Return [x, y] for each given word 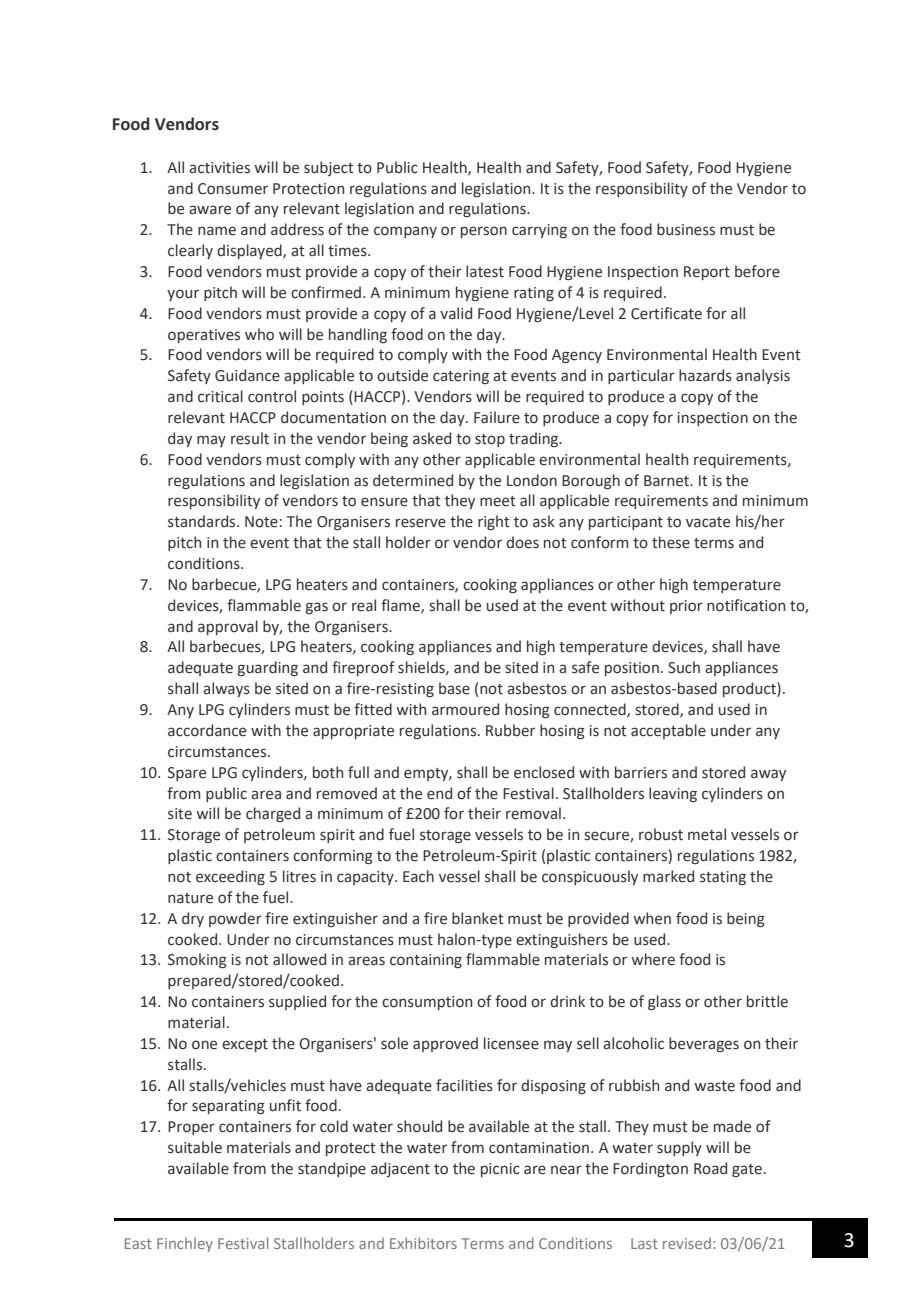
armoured [465, 709]
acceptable [668, 731]
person [484, 232]
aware [210, 210]
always [226, 689]
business [686, 229]
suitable [195, 1147]
